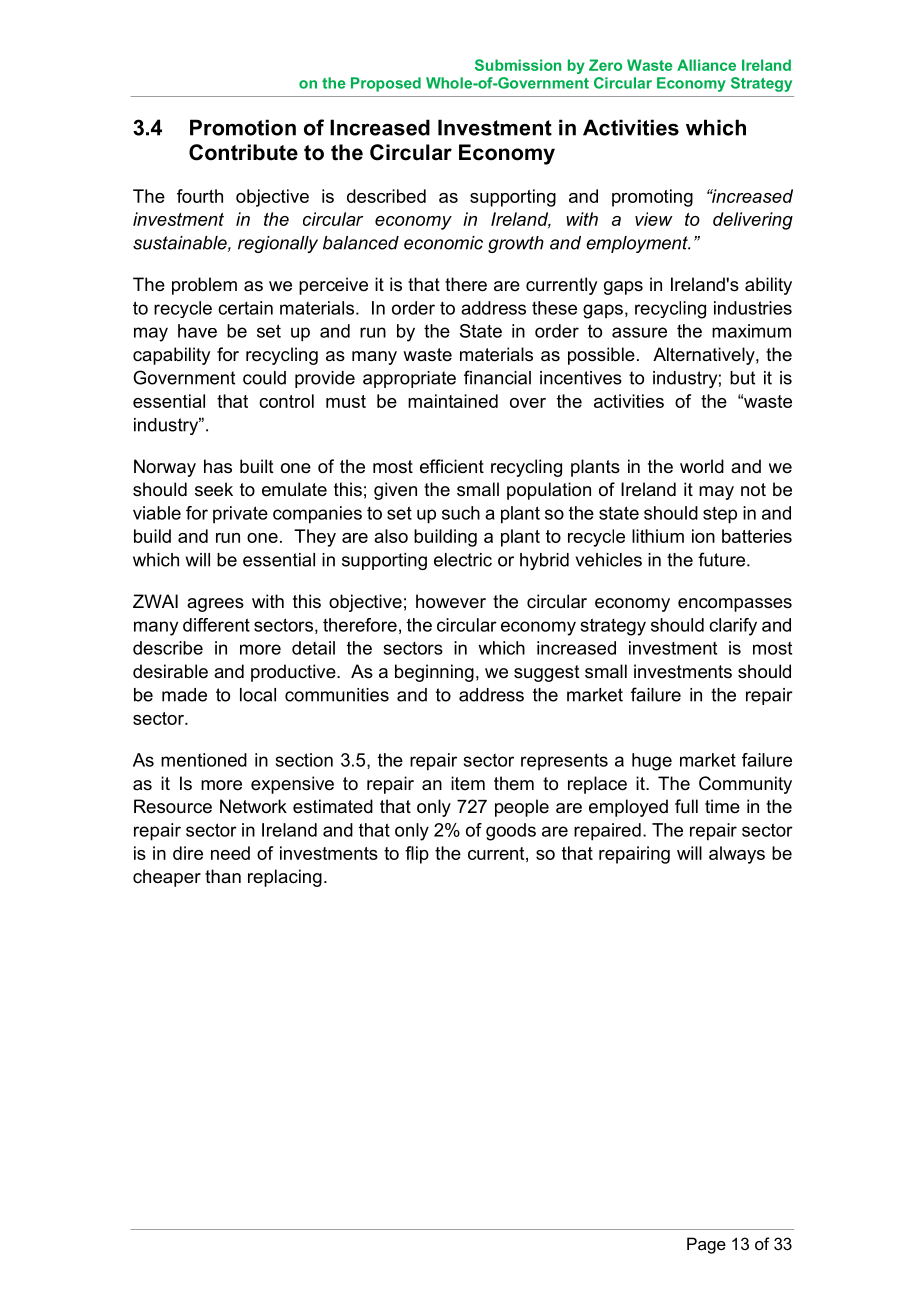  What do you see at coordinates (686, 806) in the page?
I see `full` at bounding box center [686, 806].
